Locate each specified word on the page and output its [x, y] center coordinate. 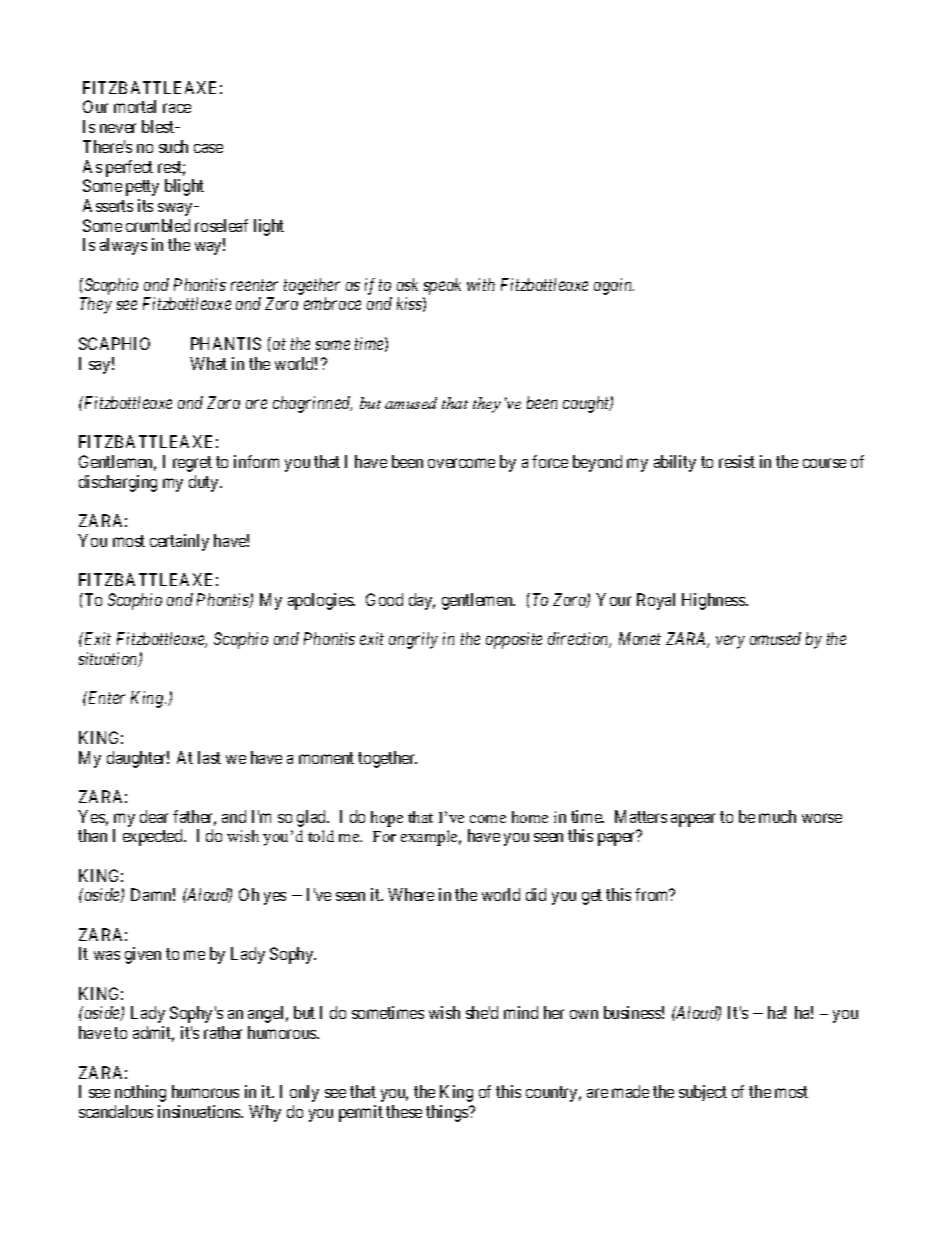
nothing [140, 1093]
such [173, 146]
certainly [179, 542]
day [422, 601]
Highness [714, 601]
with [481, 284]
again [614, 286]
